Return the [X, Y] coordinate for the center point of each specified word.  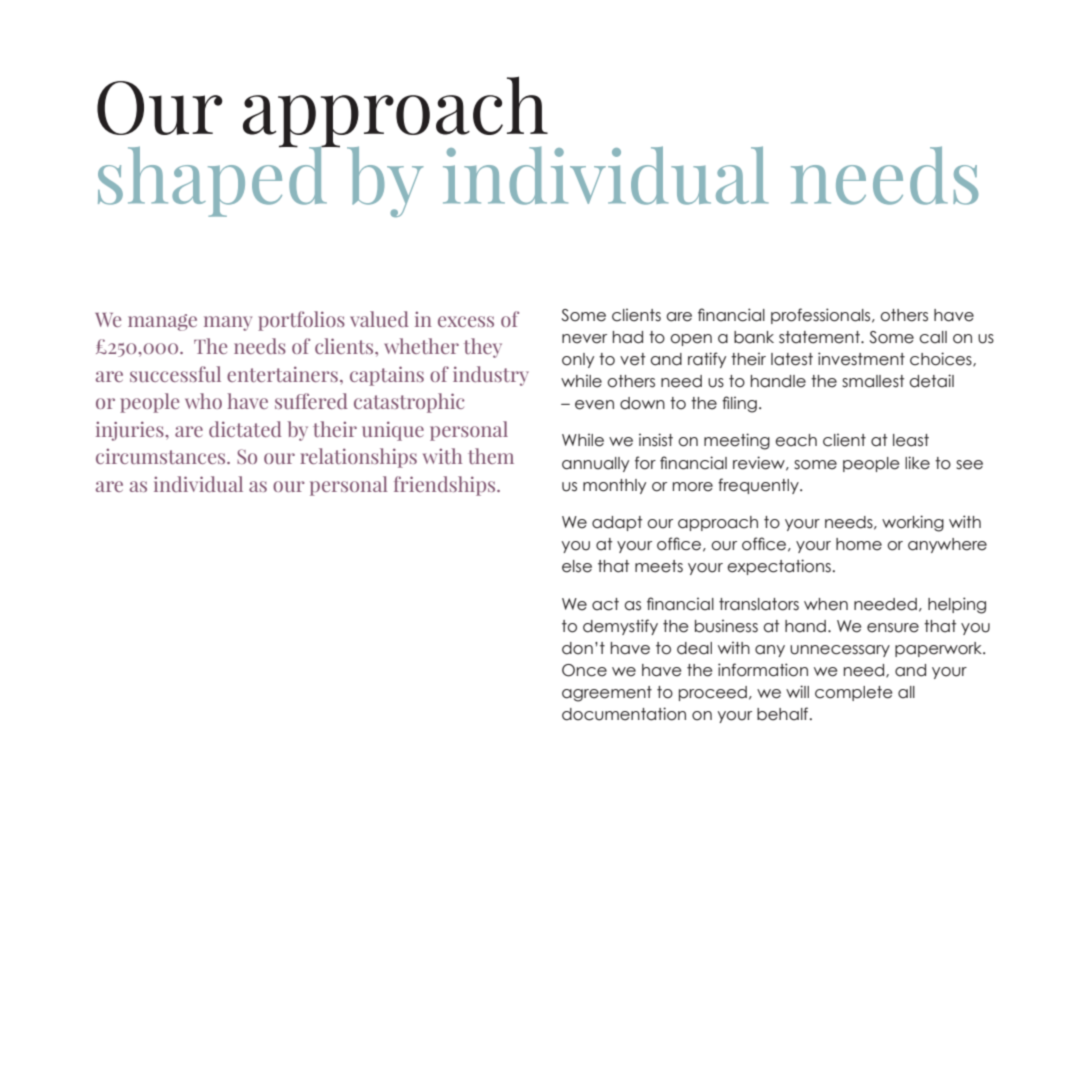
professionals [822, 316]
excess [466, 321]
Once [584, 670]
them [491, 456]
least [911, 440]
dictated [245, 429]
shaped [213, 180]
